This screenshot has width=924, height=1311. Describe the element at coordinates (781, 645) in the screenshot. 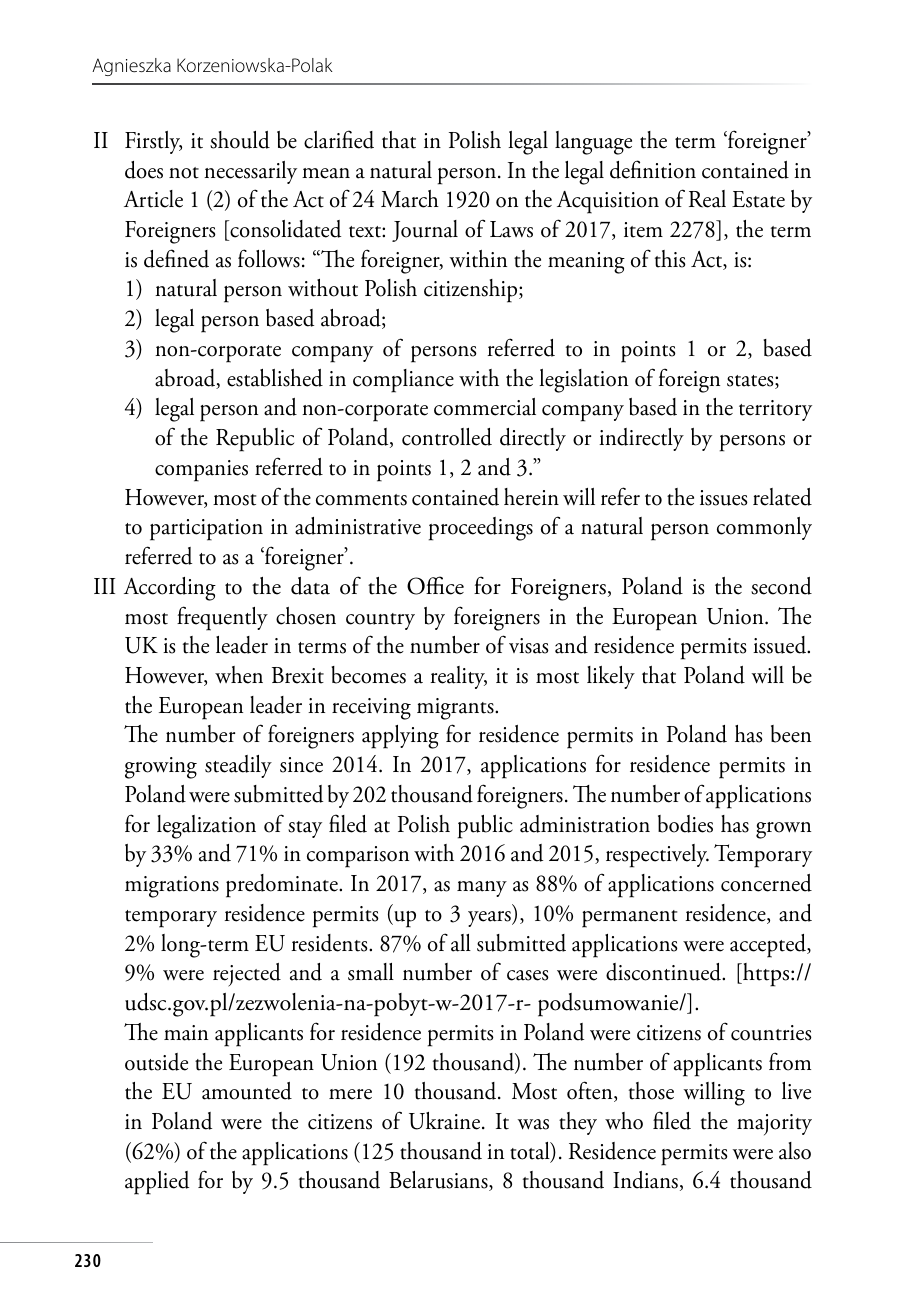

I see `issued` at that location.
